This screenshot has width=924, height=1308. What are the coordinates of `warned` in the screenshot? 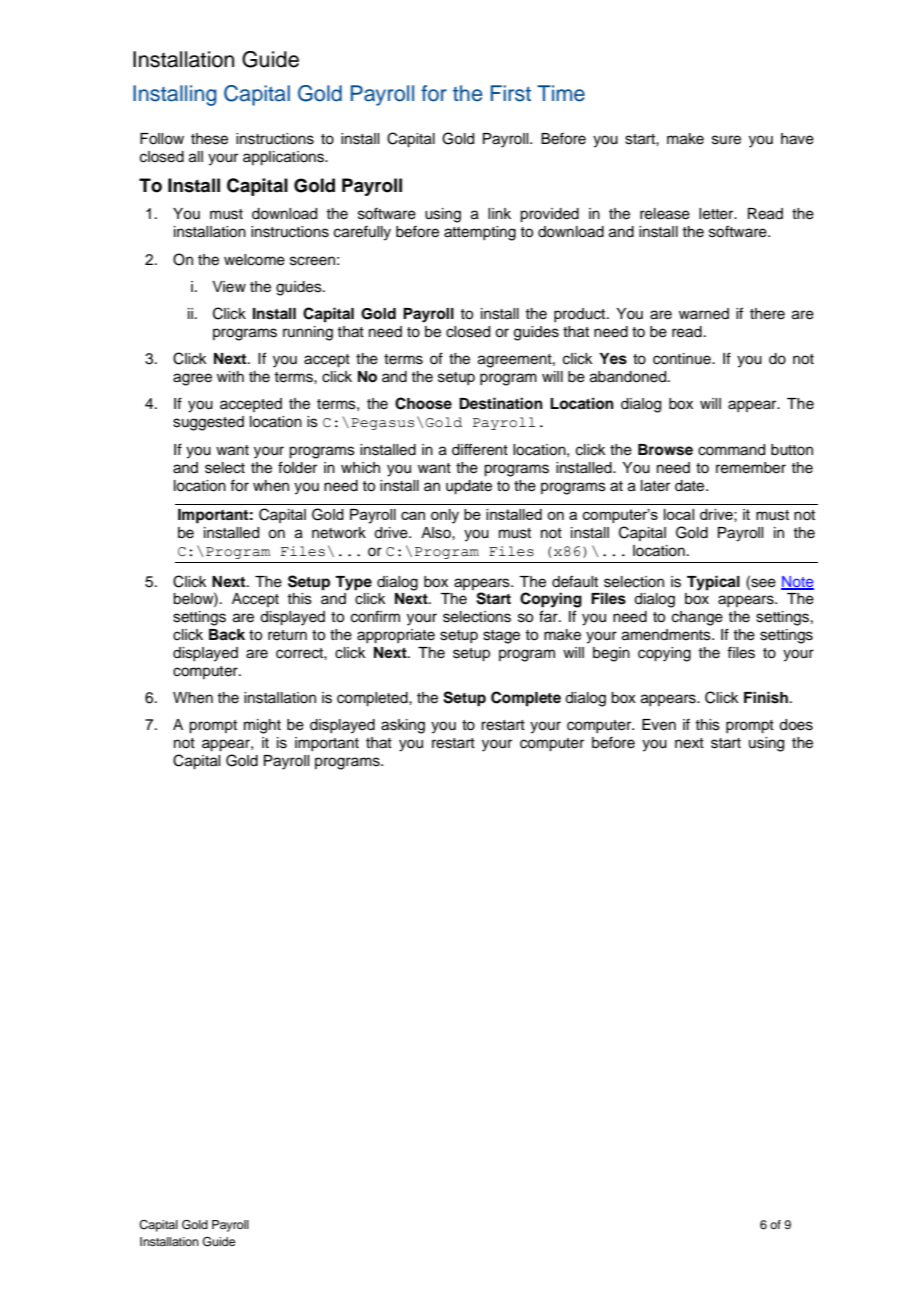 It's located at (704, 314).
